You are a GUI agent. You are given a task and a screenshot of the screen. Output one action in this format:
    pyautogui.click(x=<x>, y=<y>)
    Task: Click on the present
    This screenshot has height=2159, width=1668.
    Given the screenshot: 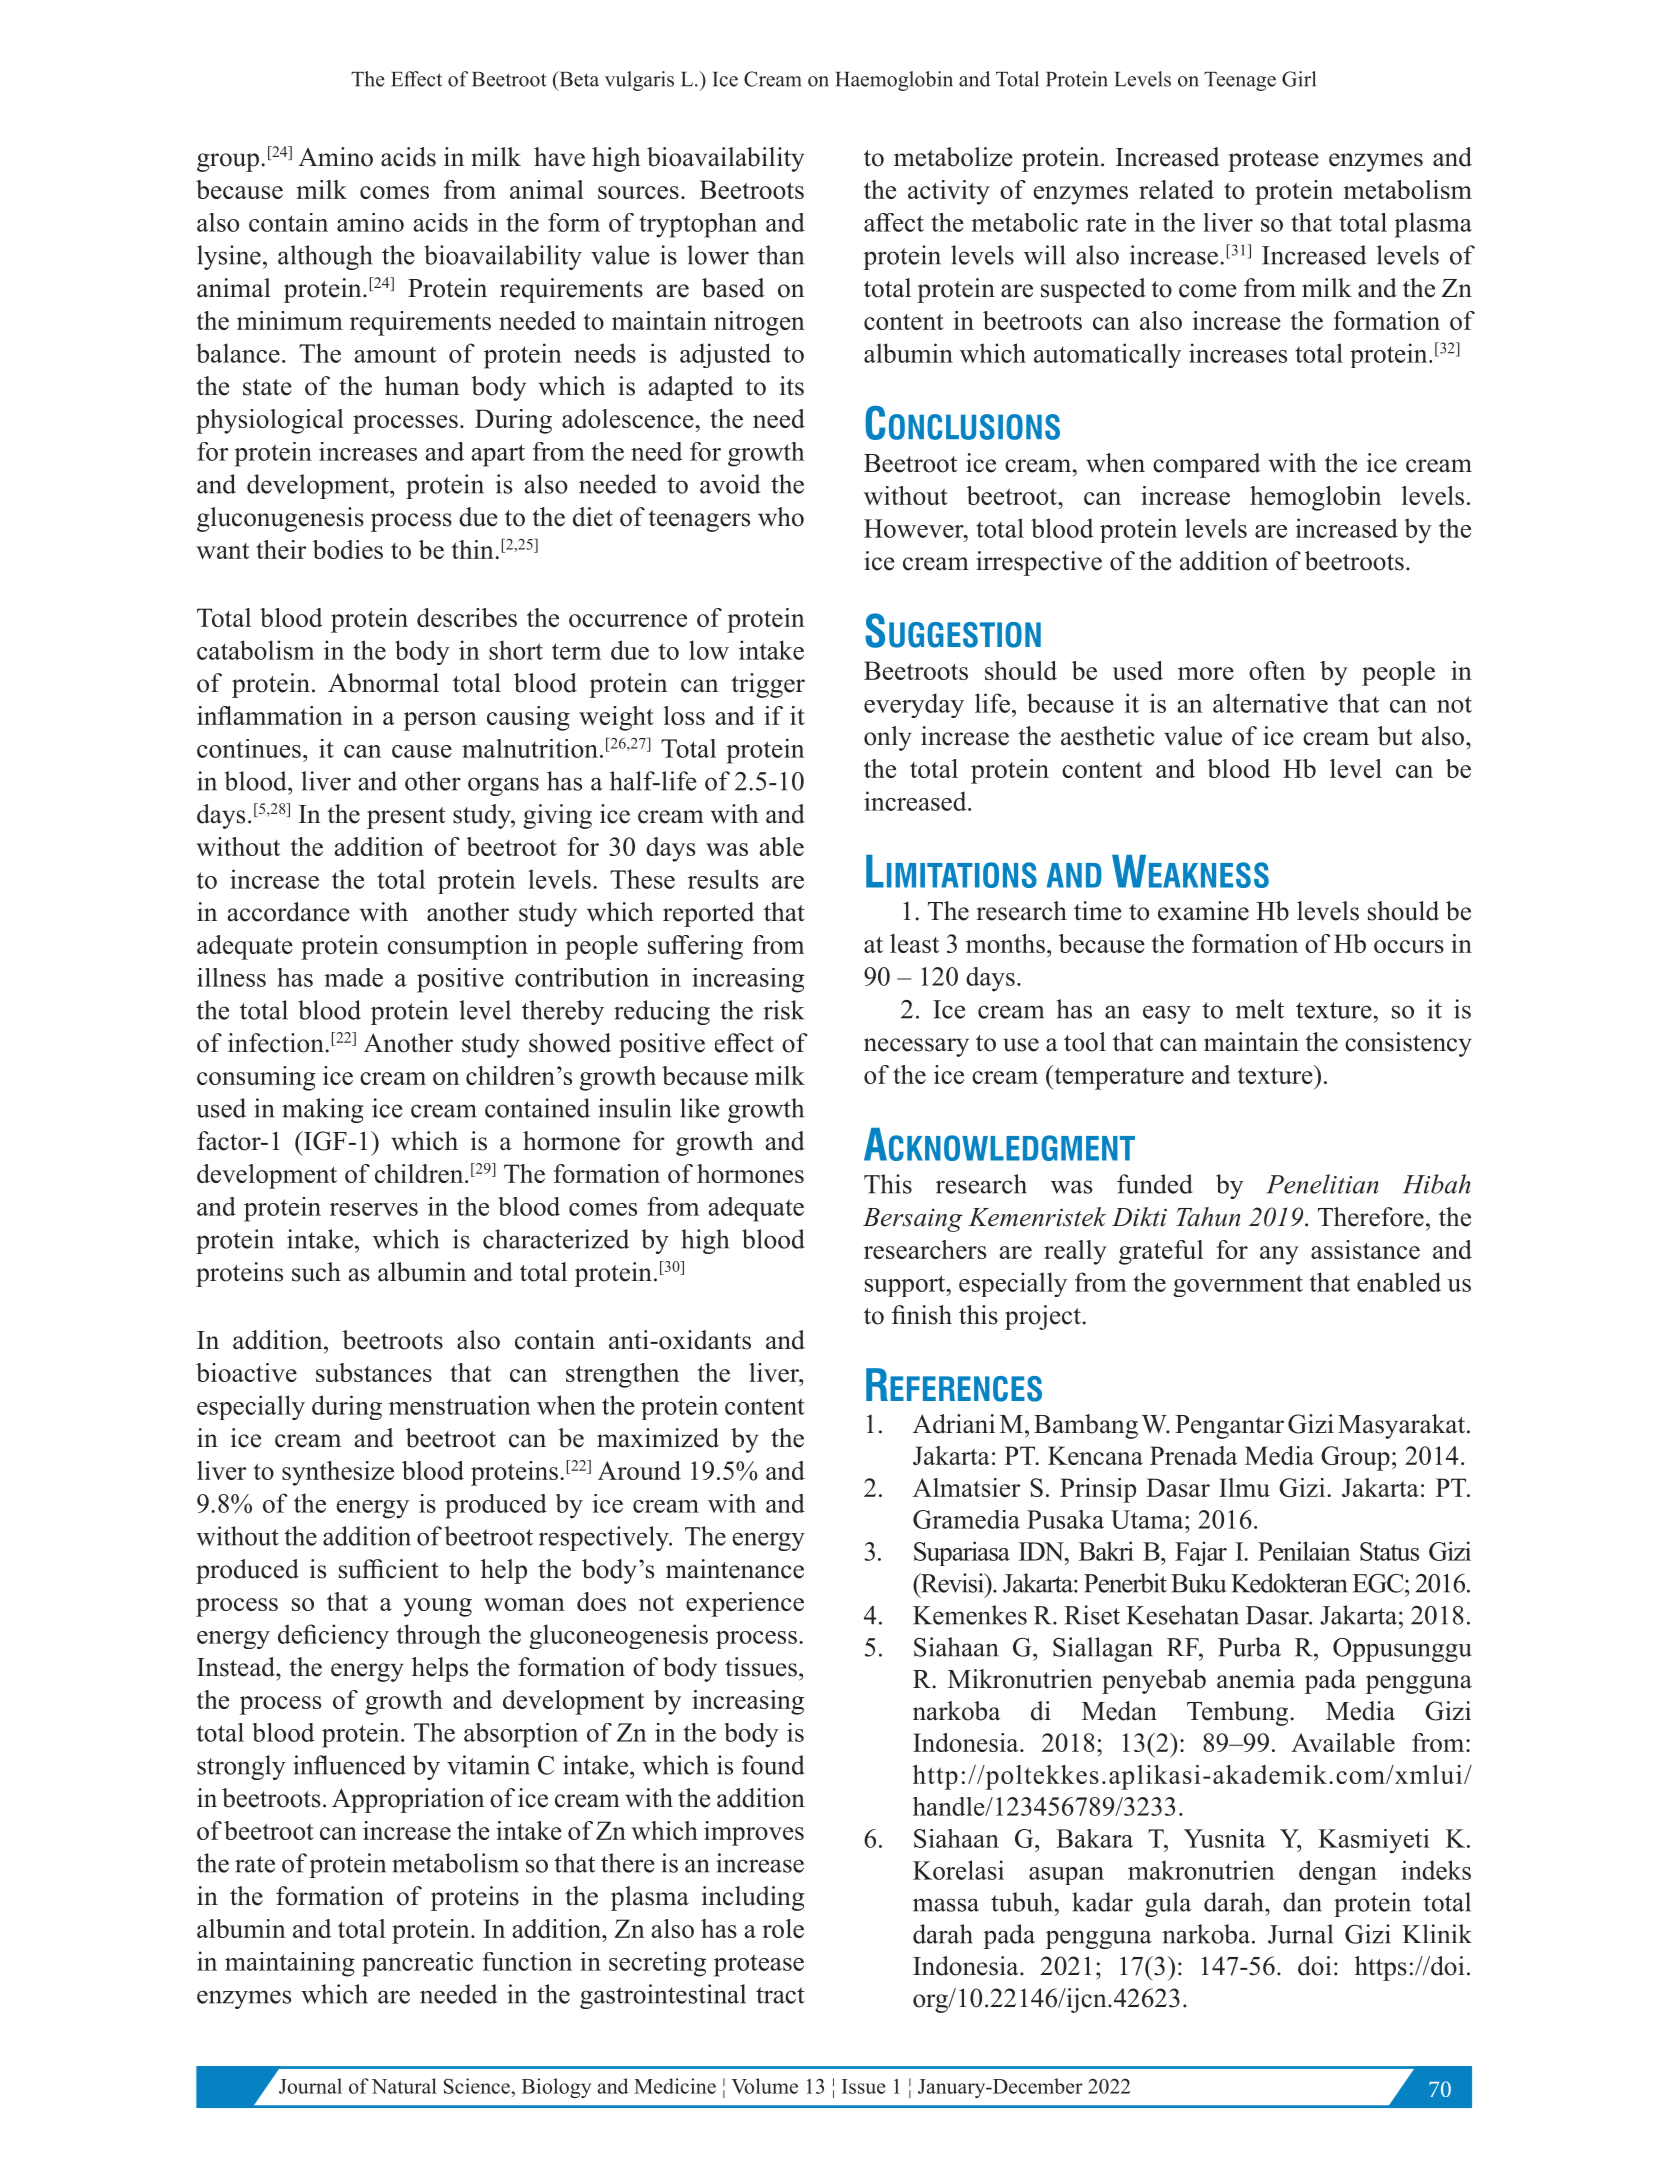 What is the action you would take?
    pyautogui.click(x=406, y=818)
